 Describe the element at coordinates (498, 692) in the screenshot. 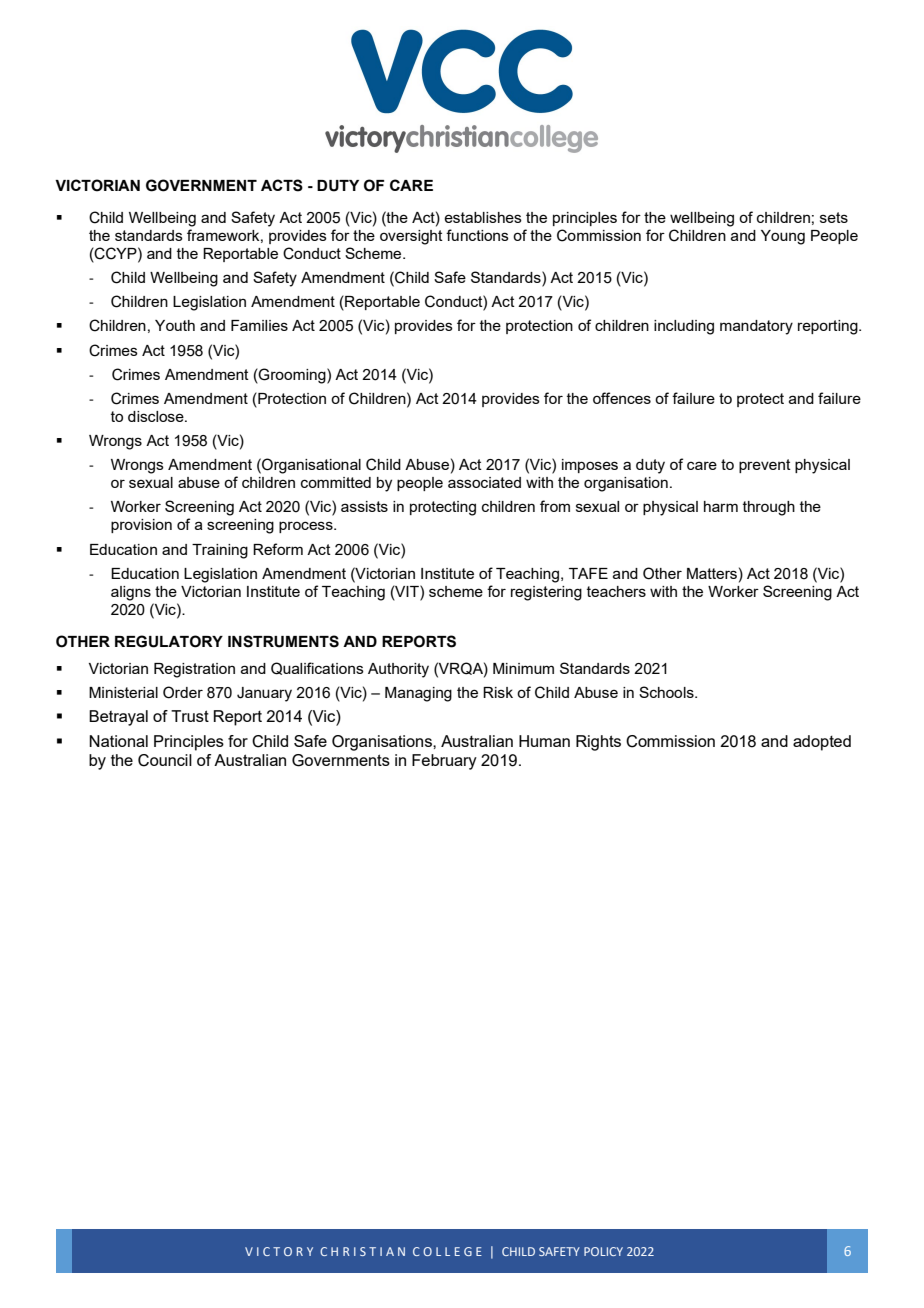

I see `Risk` at that location.
